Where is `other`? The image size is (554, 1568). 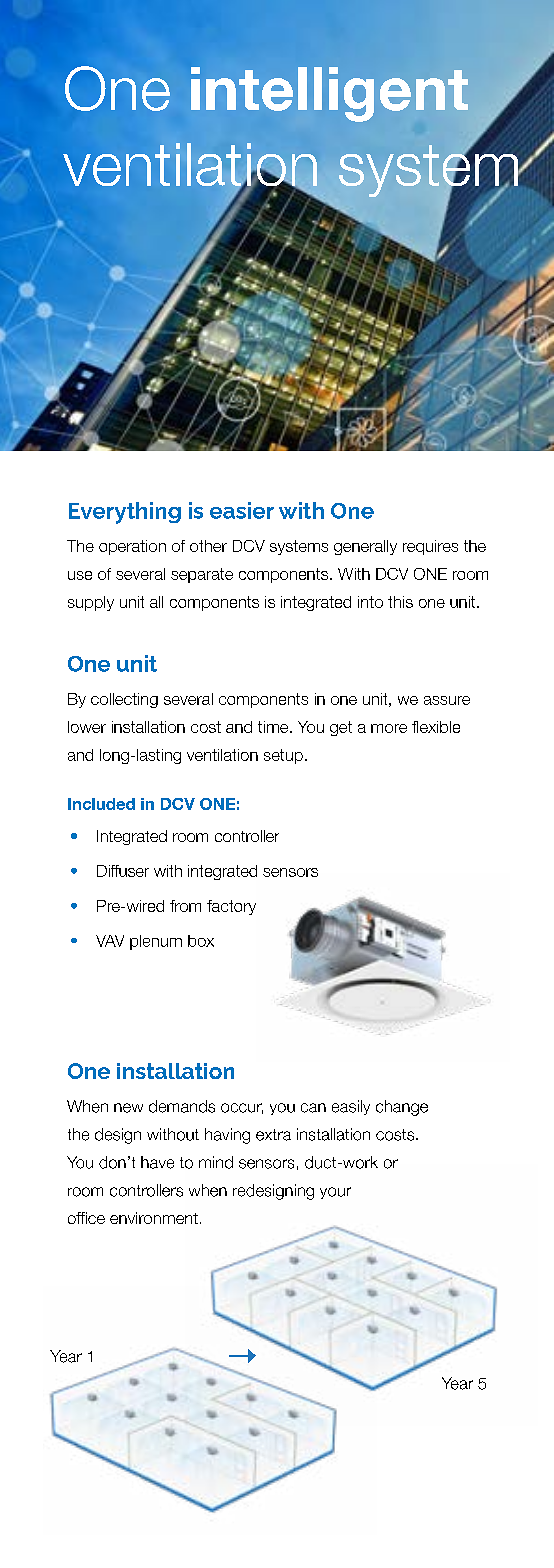 other is located at coordinates (208, 546).
